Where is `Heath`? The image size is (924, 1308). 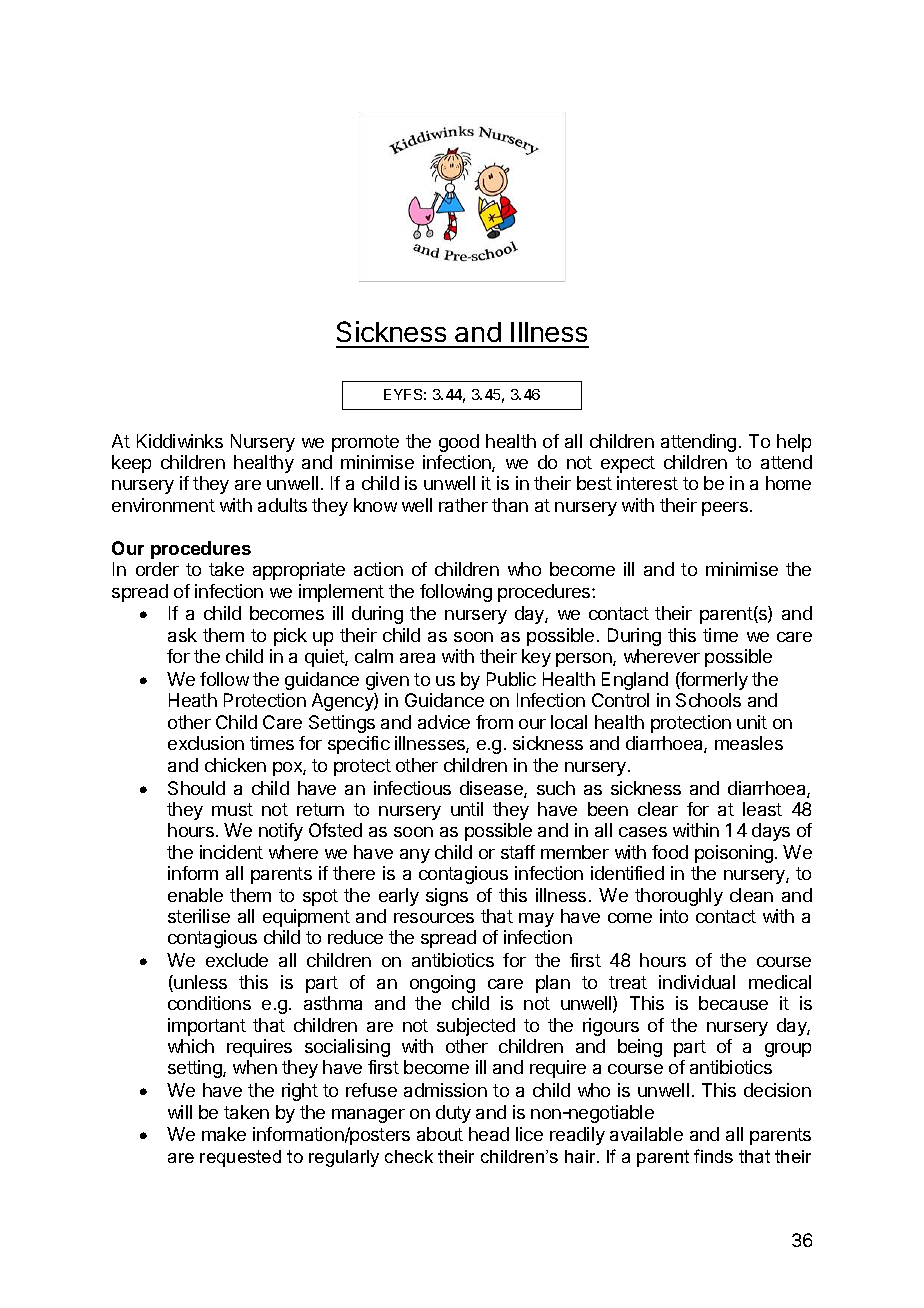
Heath is located at coordinates (193, 700).
